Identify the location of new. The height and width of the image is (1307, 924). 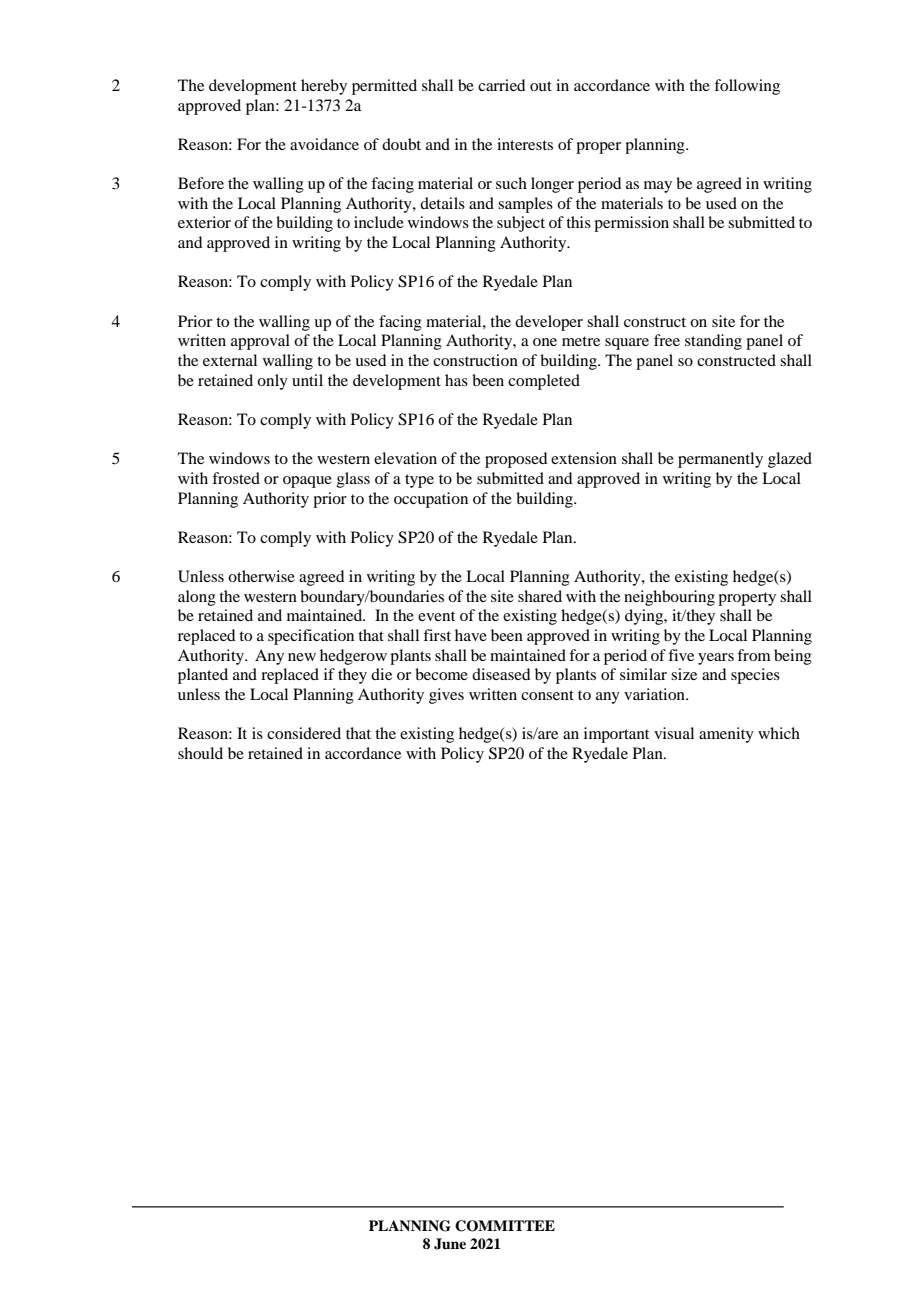
(302, 657).
